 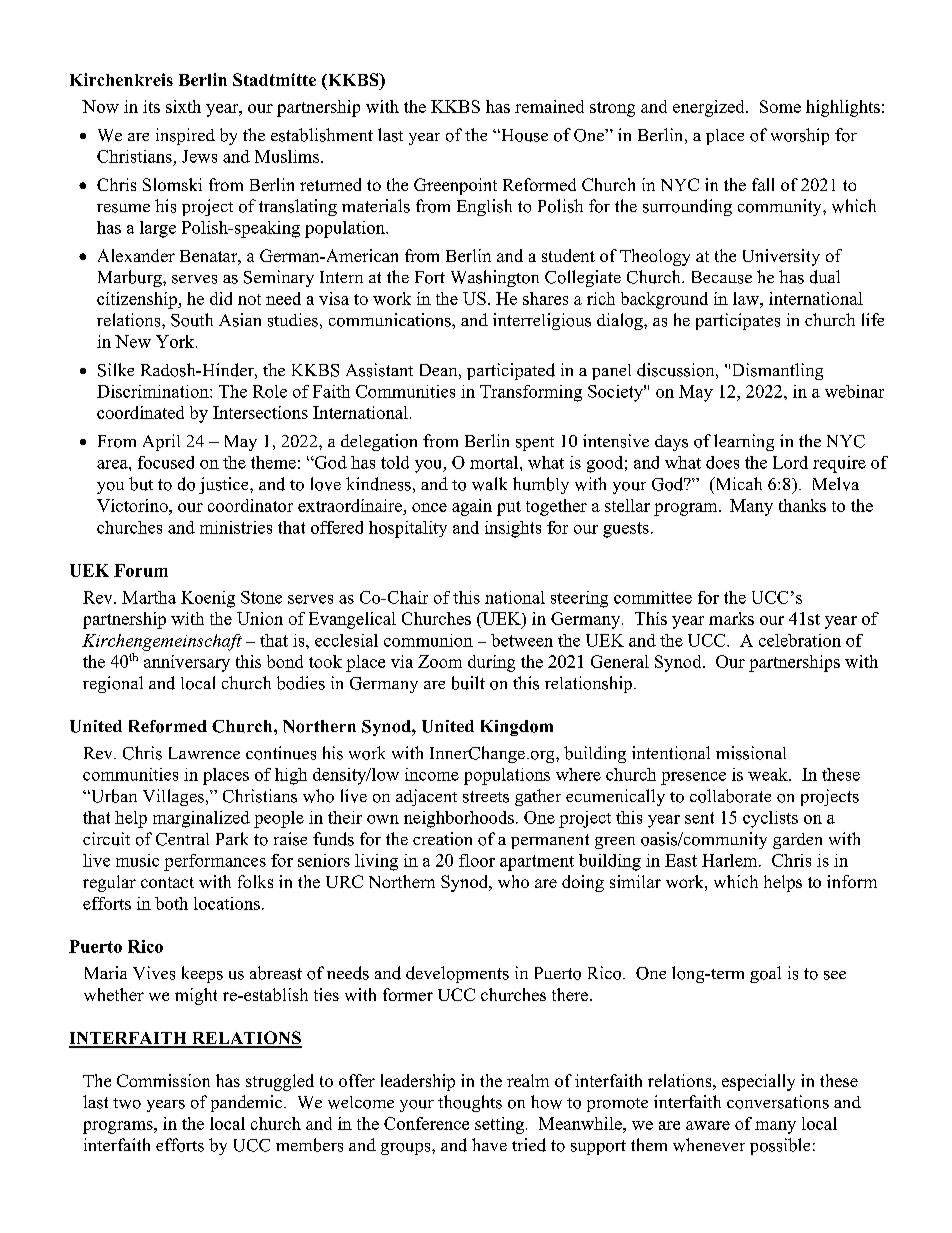 What do you see at coordinates (800, 640) in the screenshot?
I see `celebration` at bounding box center [800, 640].
